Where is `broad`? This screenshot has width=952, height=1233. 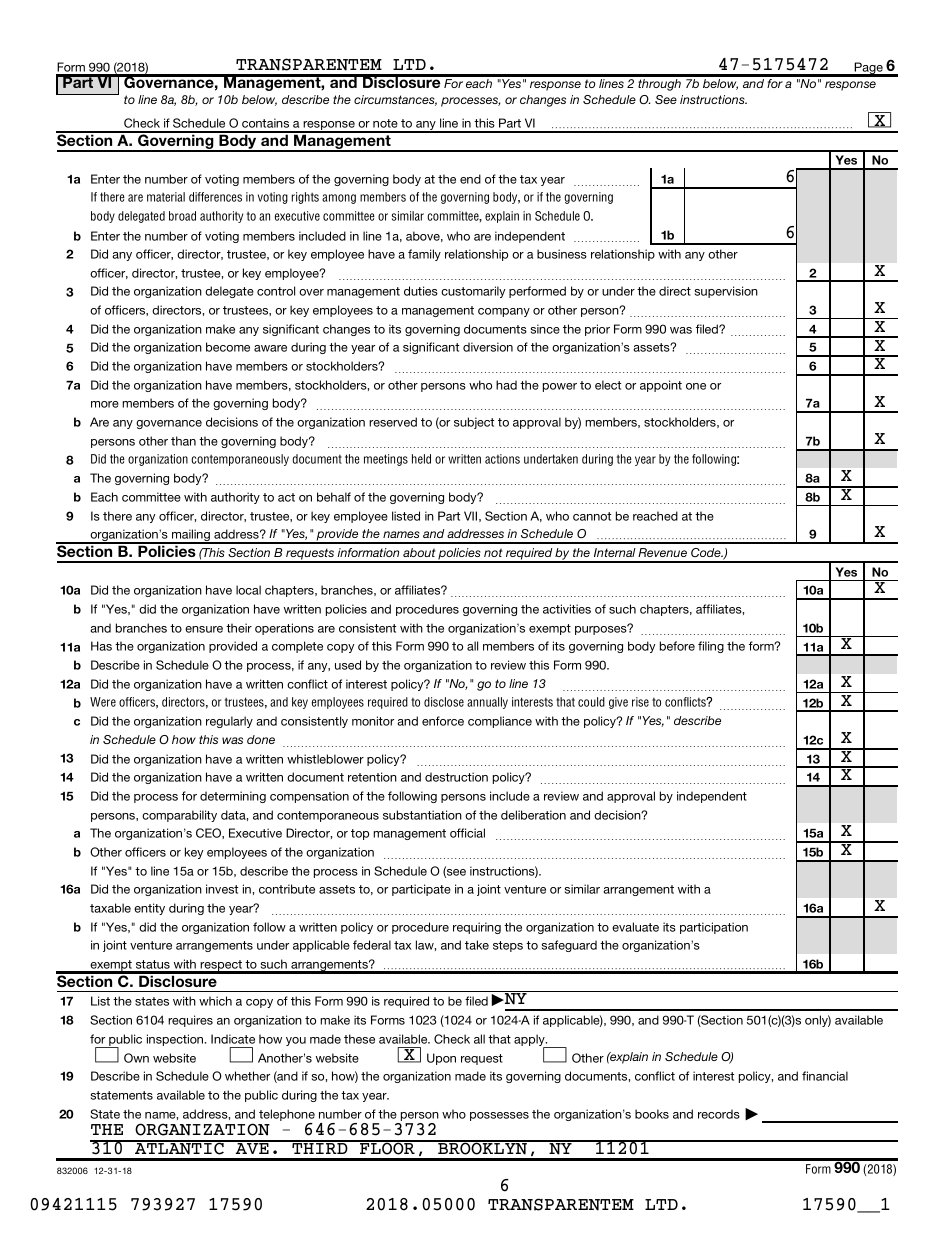
broad is located at coordinates (182, 216).
